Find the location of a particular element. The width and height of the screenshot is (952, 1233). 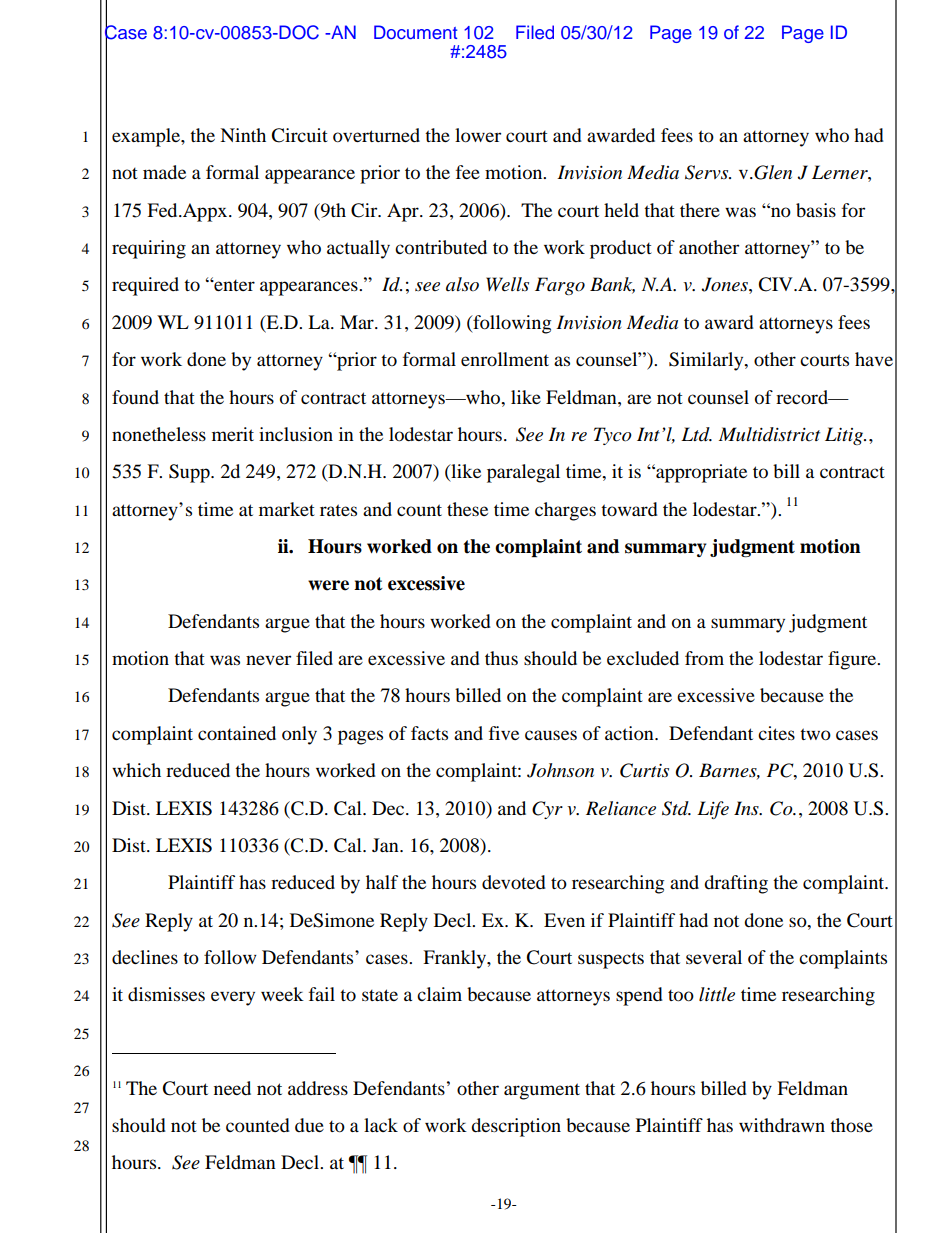

enrollment is located at coordinates (505, 359).
